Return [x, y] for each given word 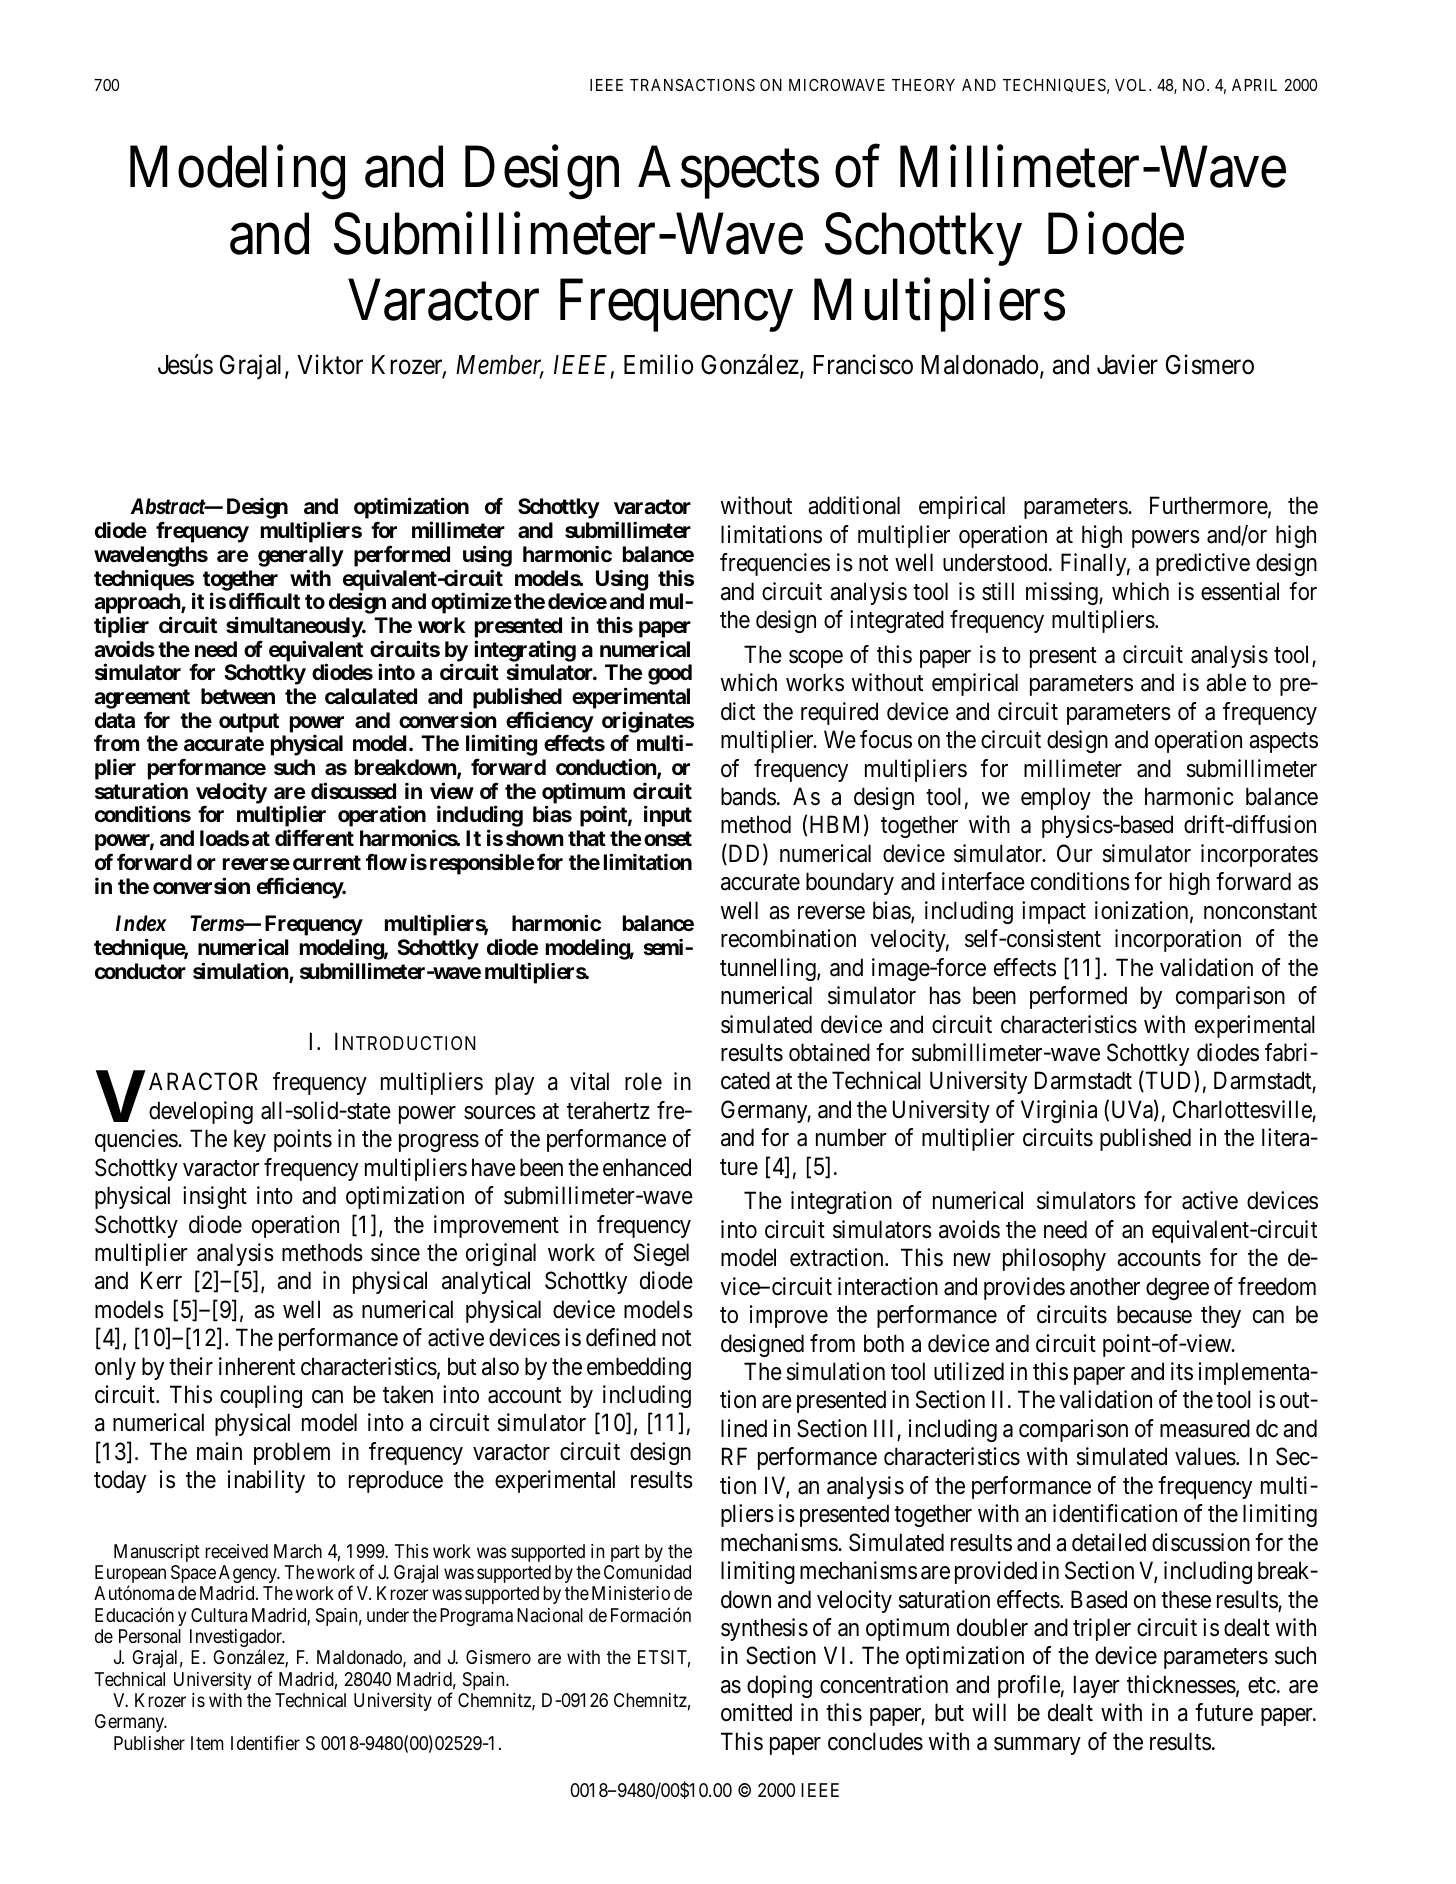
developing [201, 1112]
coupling [261, 1396]
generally [301, 556]
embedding [639, 1368]
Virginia [1059, 1111]
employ [1056, 798]
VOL [1133, 85]
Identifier [265, 1742]
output [249, 723]
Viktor [330, 364]
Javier [1127, 364]
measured [1205, 1428]
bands [748, 796]
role [643, 1081]
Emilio [658, 364]
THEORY [923, 85]
